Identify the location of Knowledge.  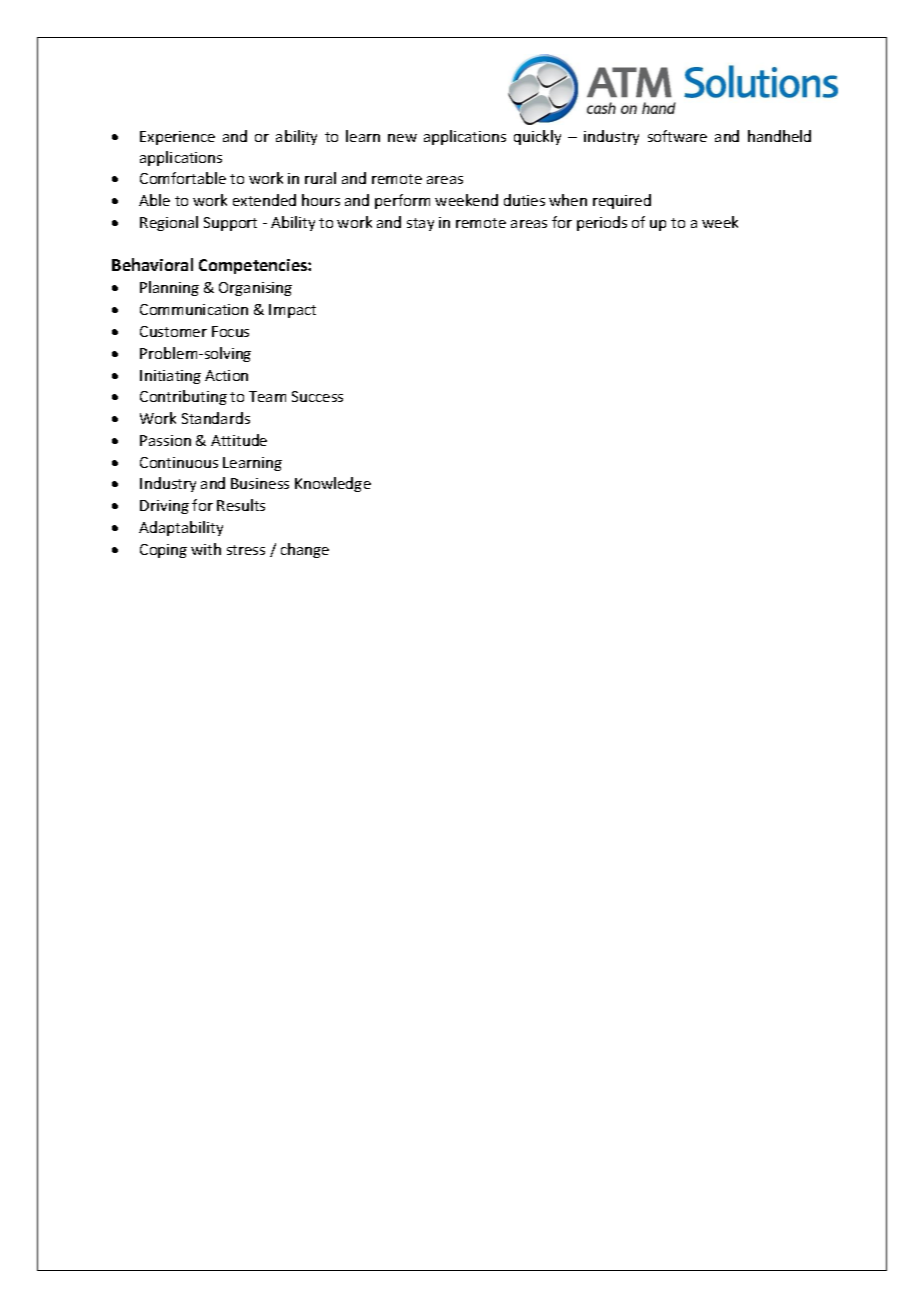
(333, 484).
